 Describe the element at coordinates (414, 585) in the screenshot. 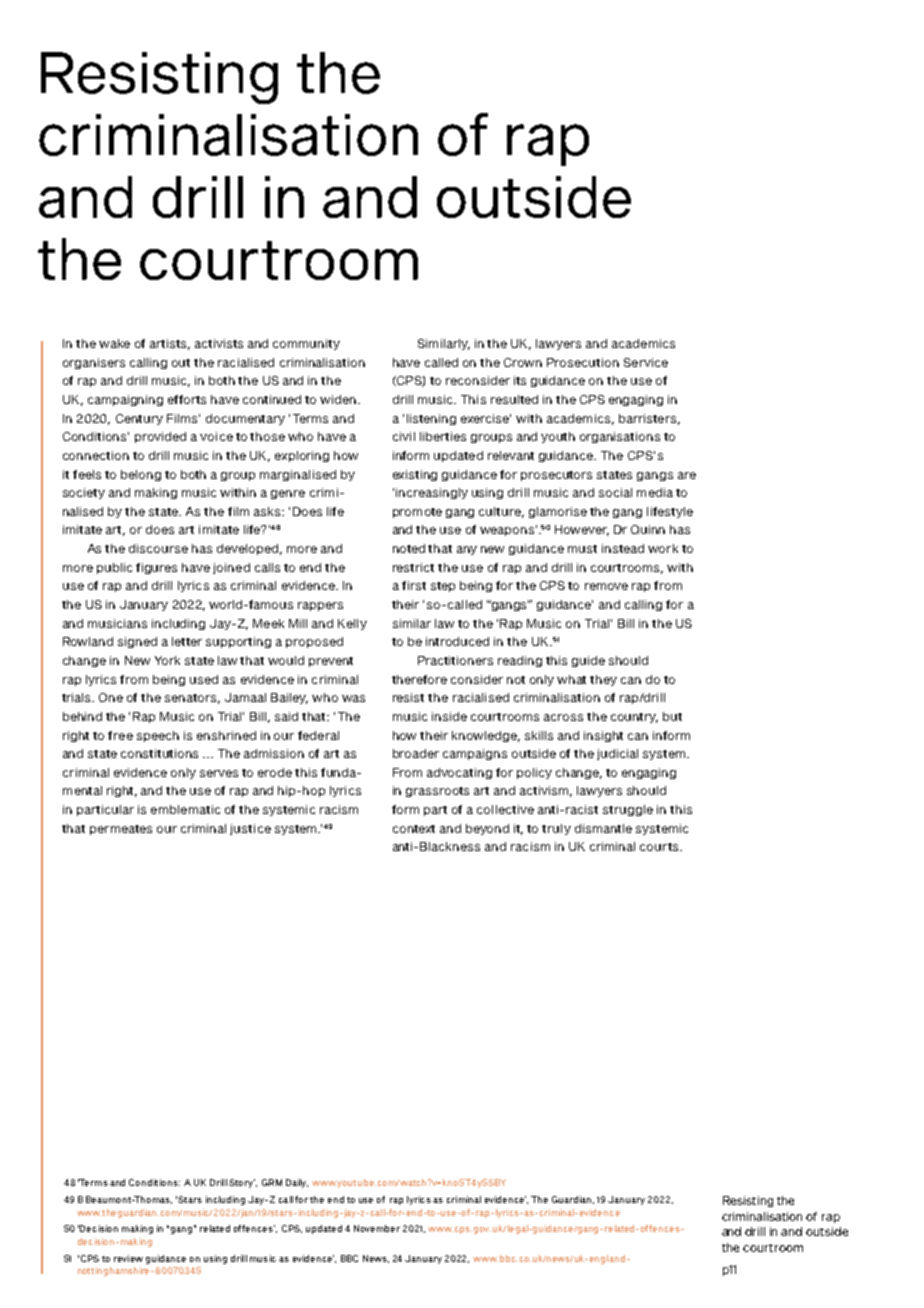

I see `first` at that location.
